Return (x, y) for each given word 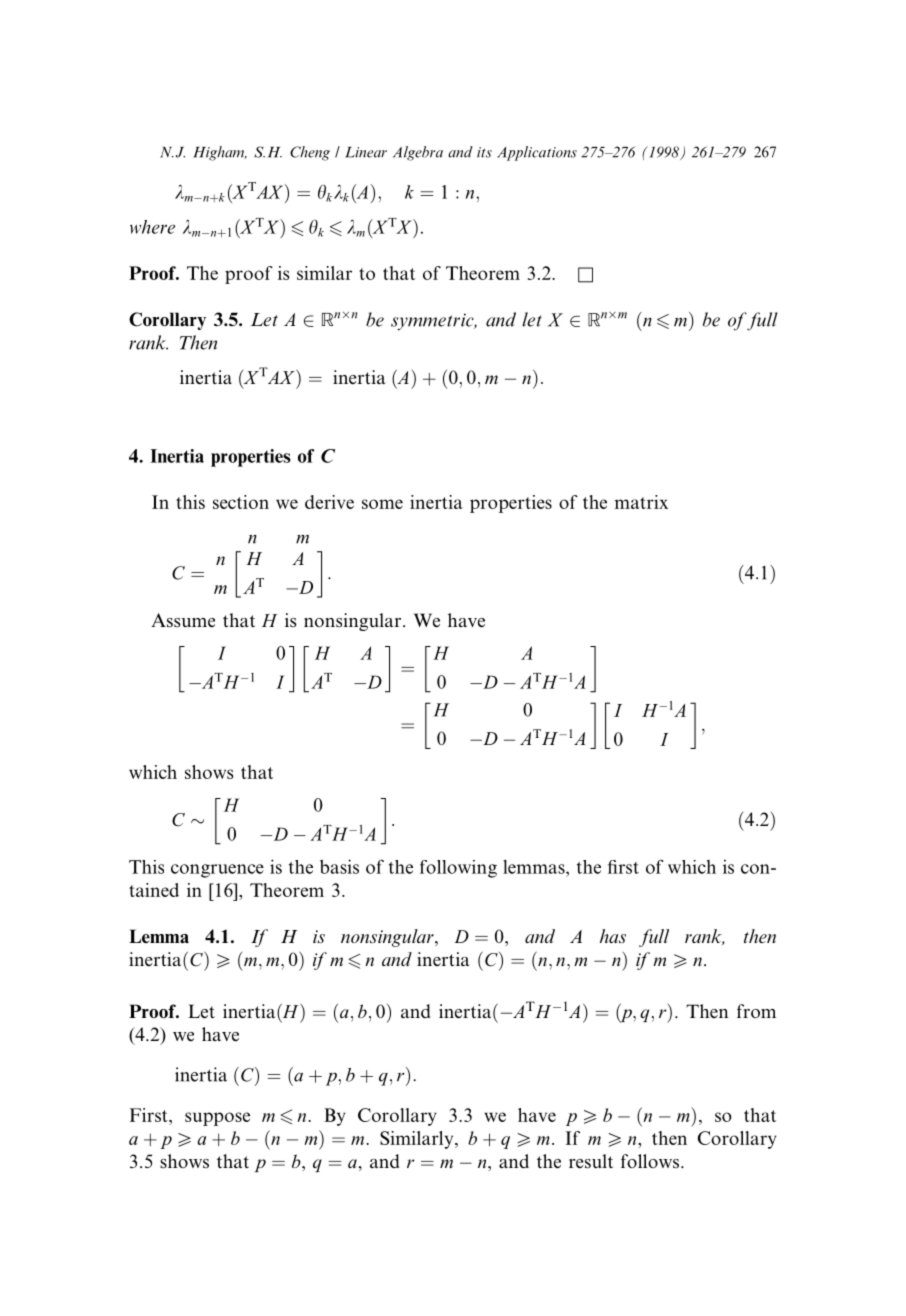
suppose (217, 1119)
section (241, 502)
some (382, 504)
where (152, 227)
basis (339, 866)
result (591, 1161)
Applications (537, 153)
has (613, 936)
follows (651, 1161)
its (484, 152)
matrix (641, 502)
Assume (183, 620)
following (458, 869)
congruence (217, 871)
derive (329, 502)
